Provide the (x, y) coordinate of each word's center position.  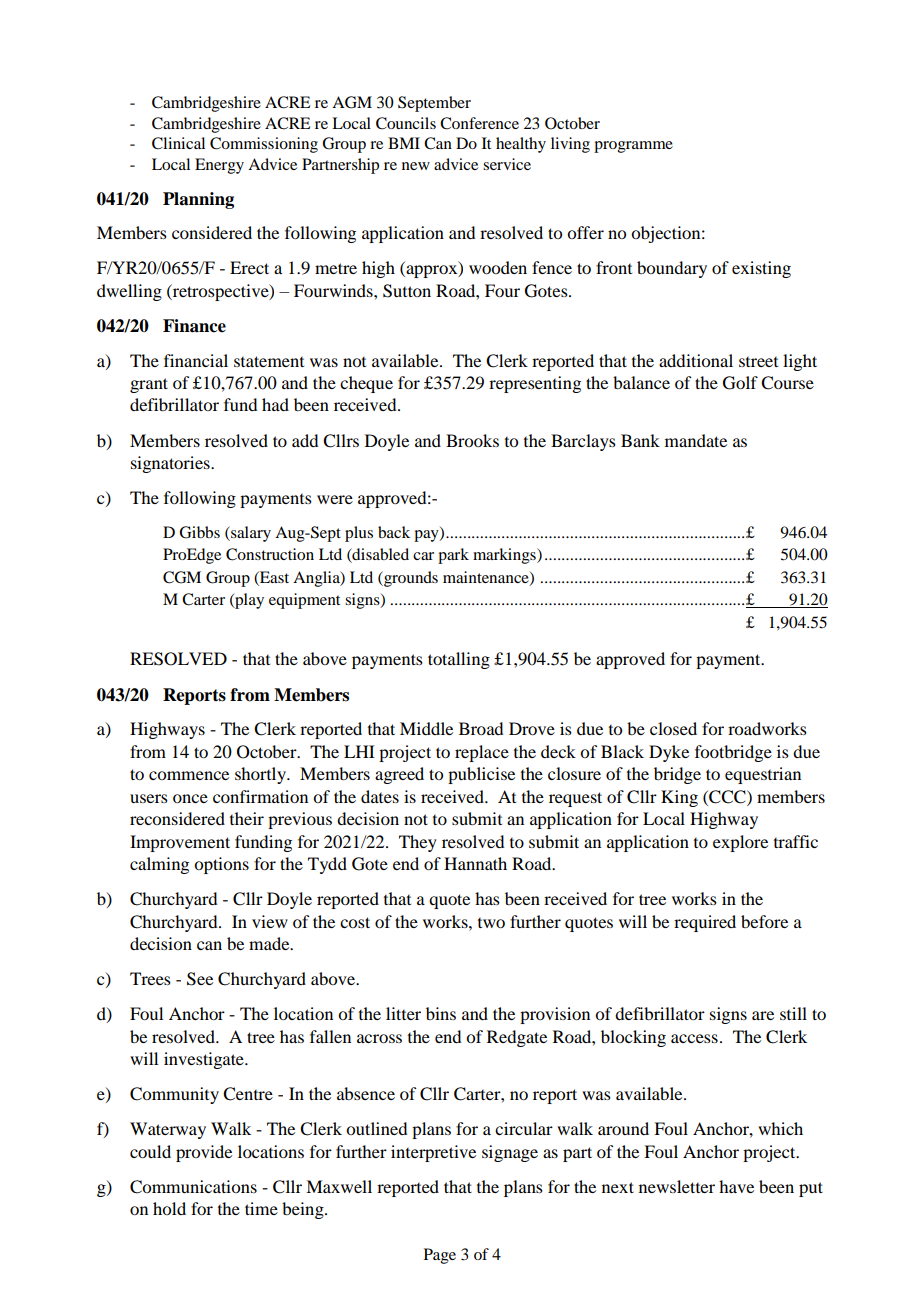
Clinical (178, 143)
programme (633, 147)
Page (440, 1256)
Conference (479, 123)
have (736, 1186)
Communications (193, 1187)
